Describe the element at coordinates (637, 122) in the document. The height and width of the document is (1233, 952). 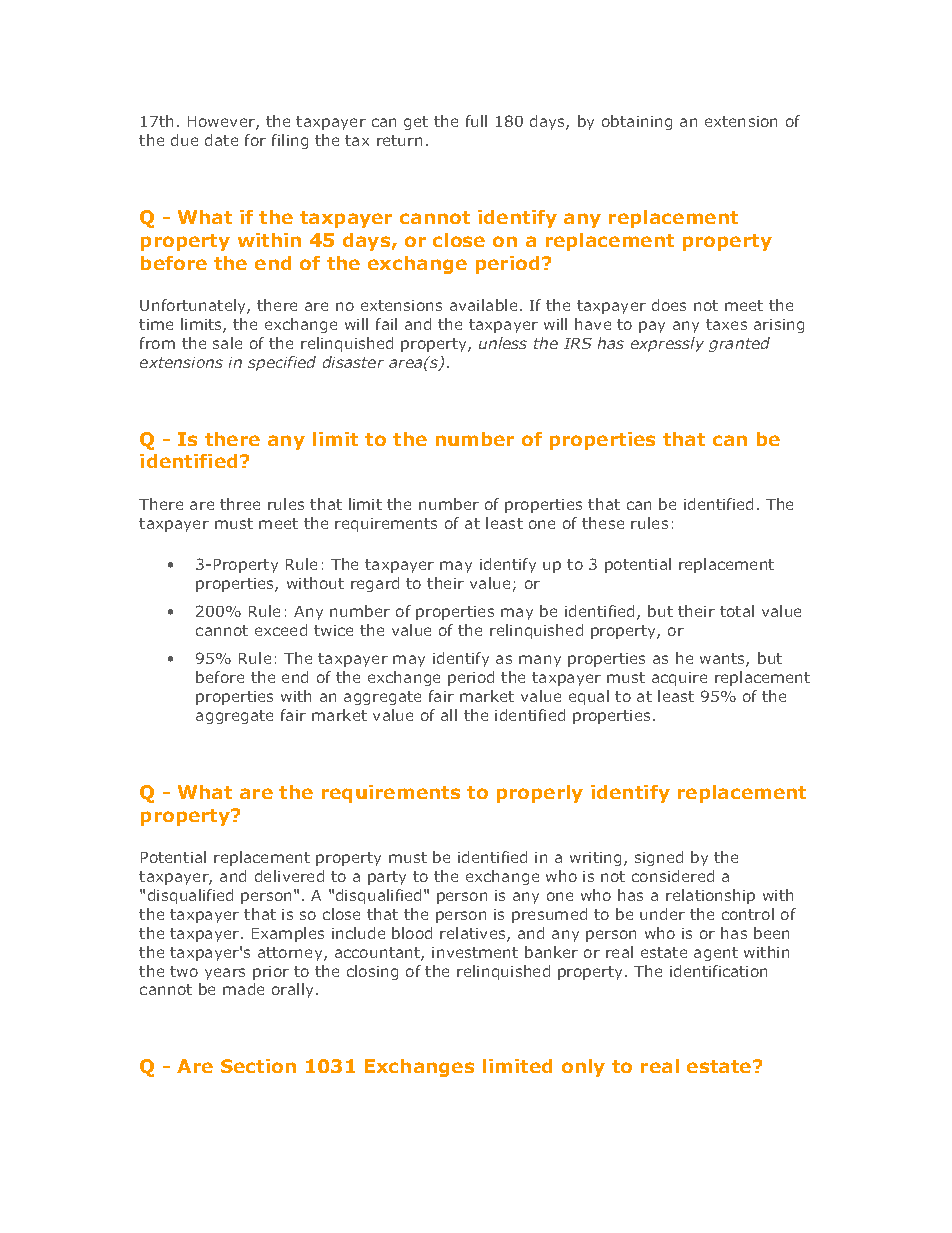
I see `obtaining` at that location.
